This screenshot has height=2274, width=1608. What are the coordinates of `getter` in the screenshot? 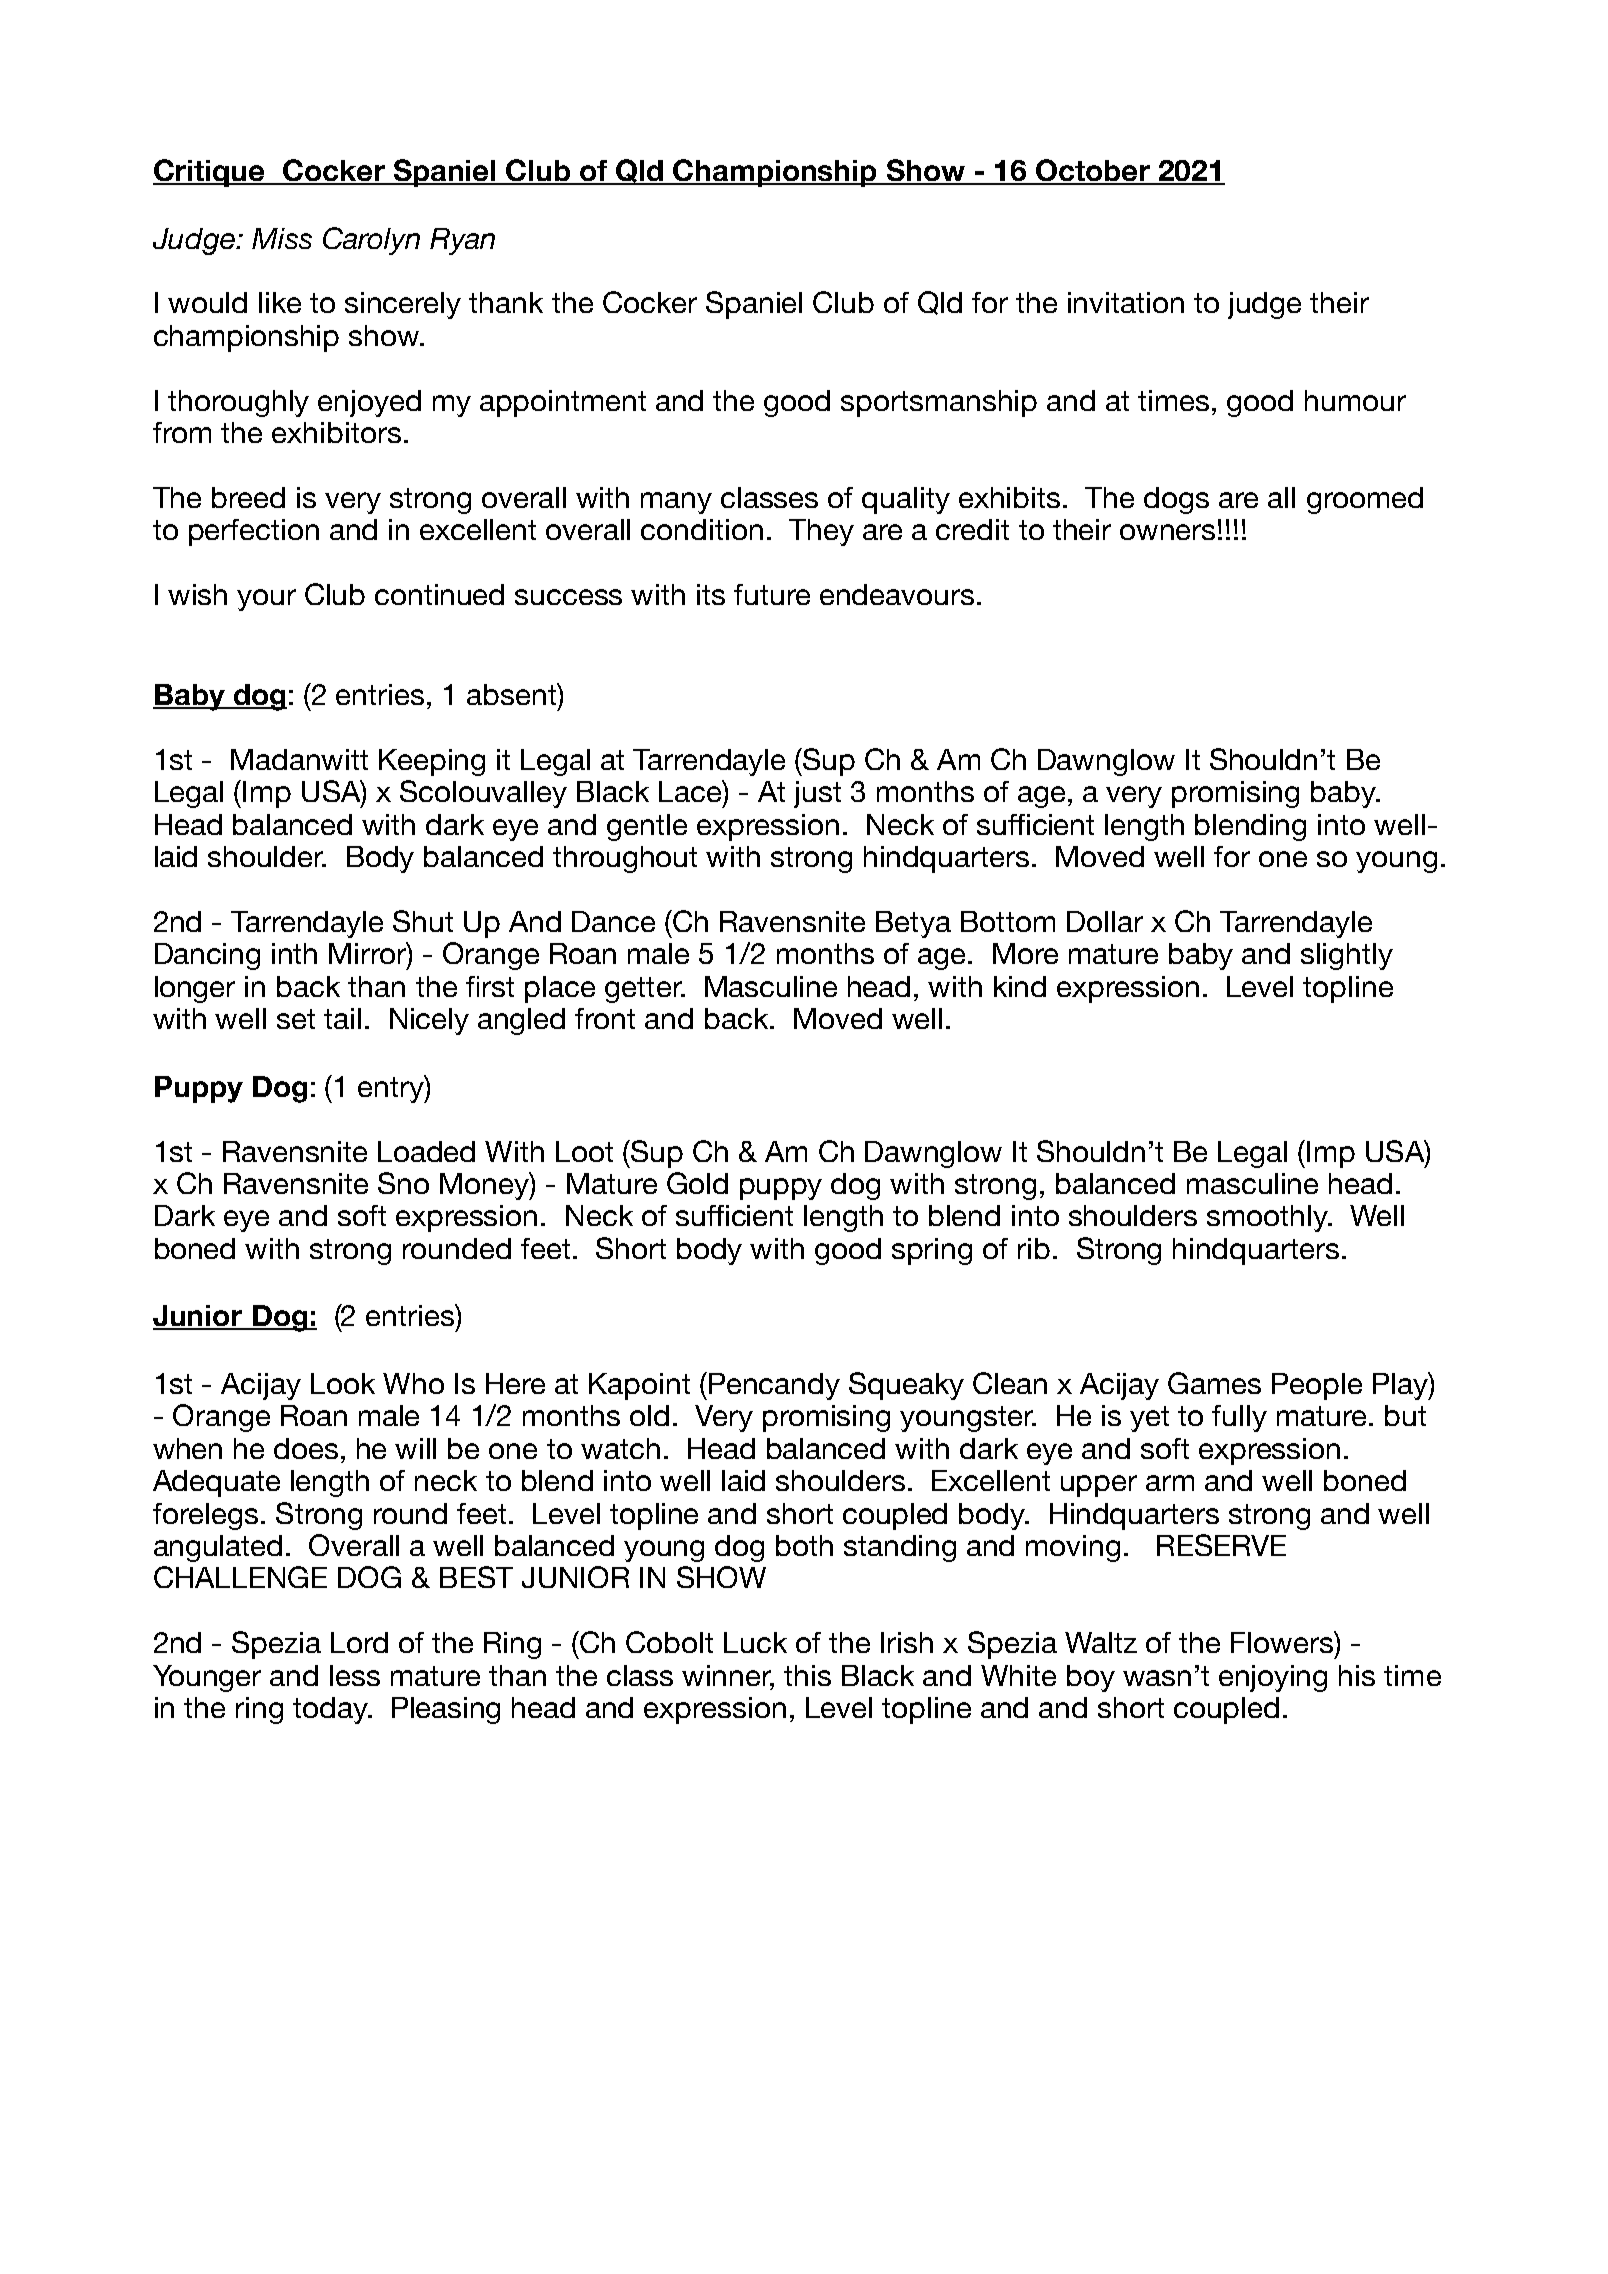 It's located at (644, 990).
